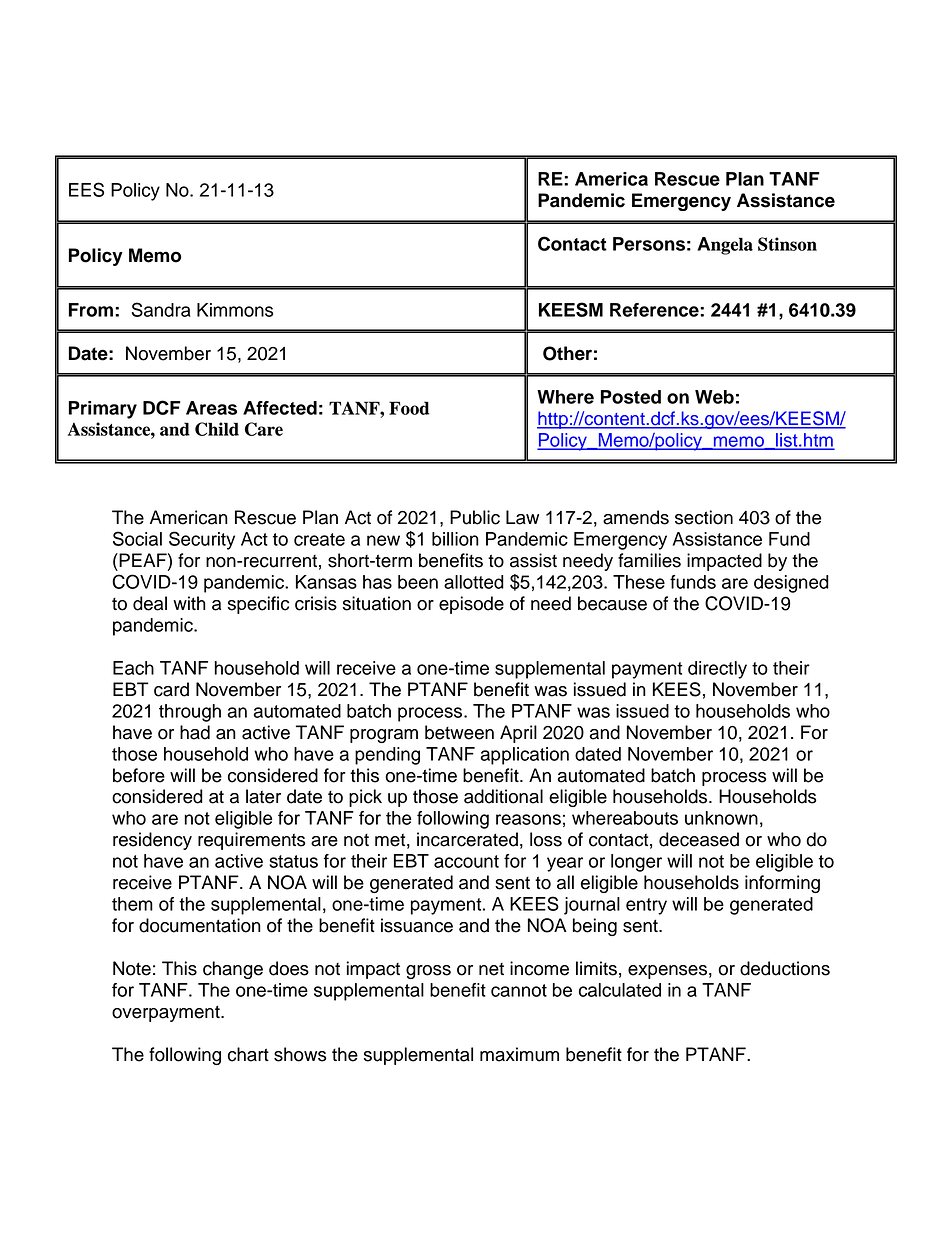 The width and height of the document is (952, 1233). What do you see at coordinates (655, 310) in the document?
I see `Reference` at bounding box center [655, 310].
